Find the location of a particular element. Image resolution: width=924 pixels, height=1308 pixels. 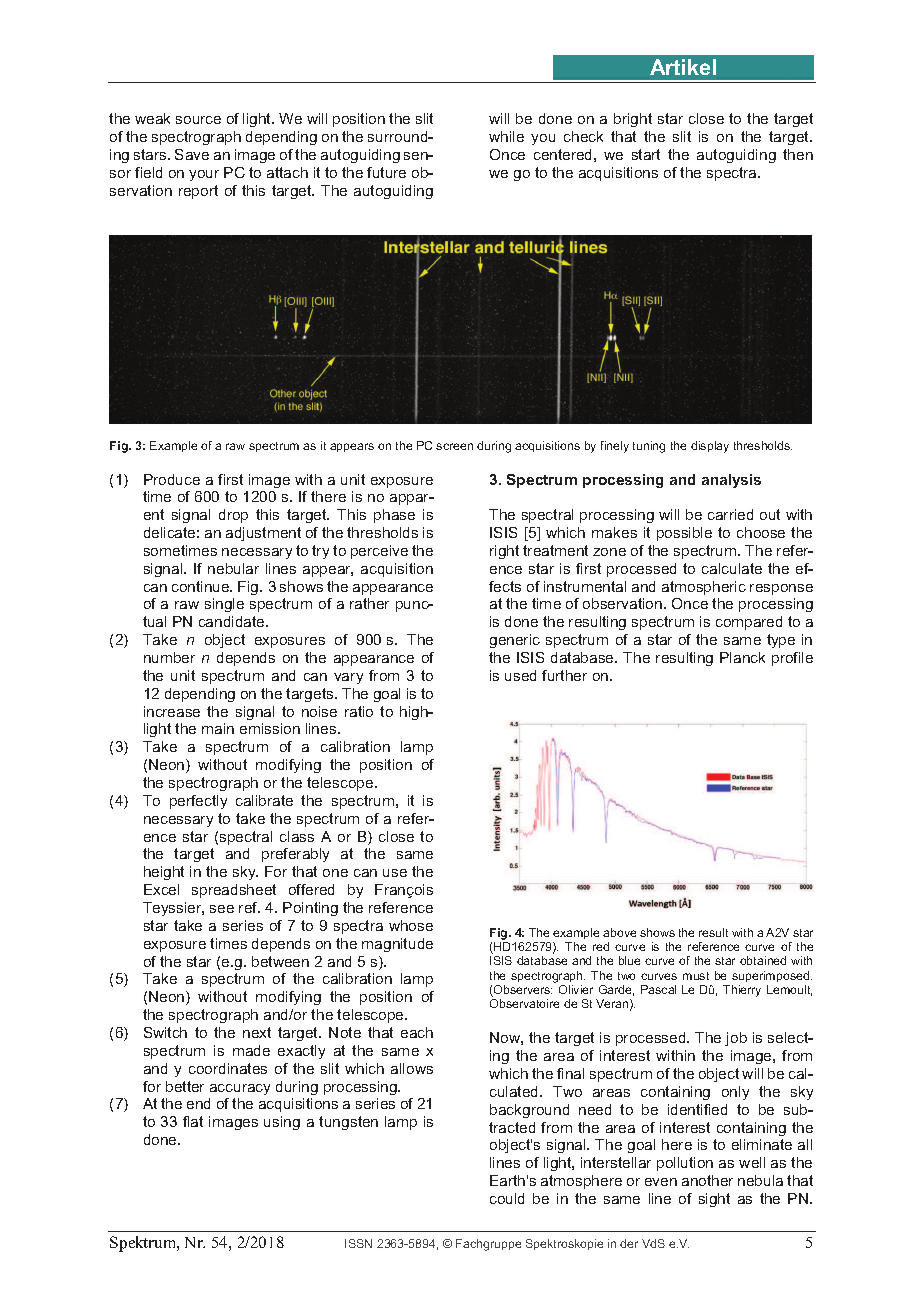

spreadsheet is located at coordinates (234, 891).
